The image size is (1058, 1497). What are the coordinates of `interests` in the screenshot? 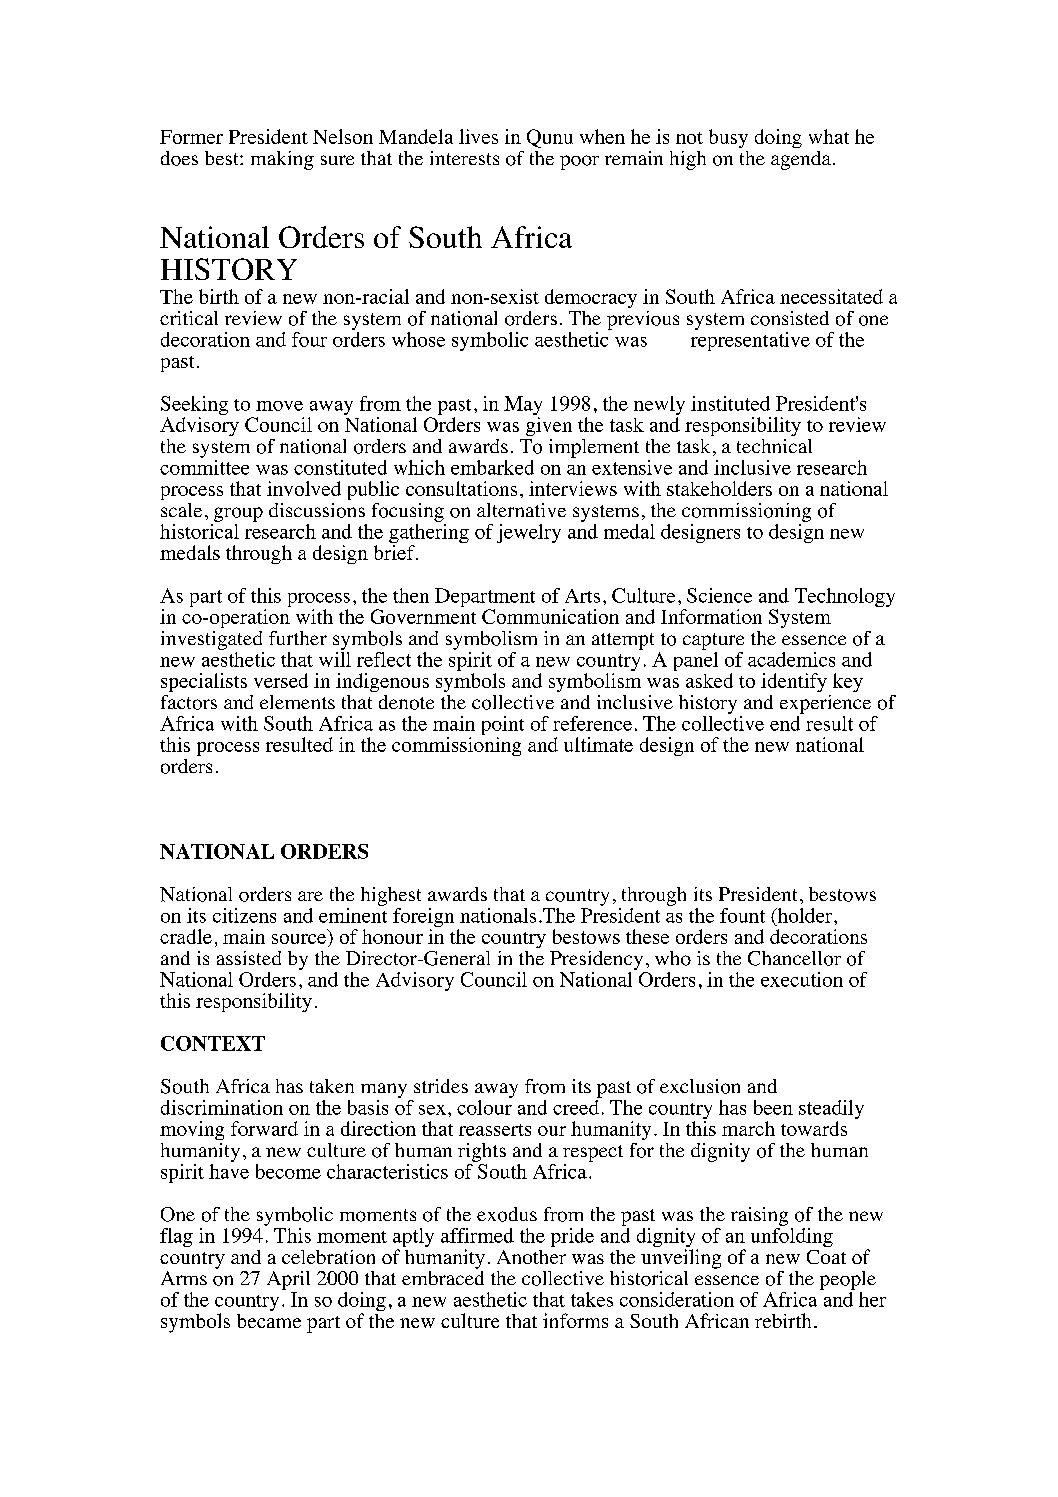 It's located at (464, 158).
